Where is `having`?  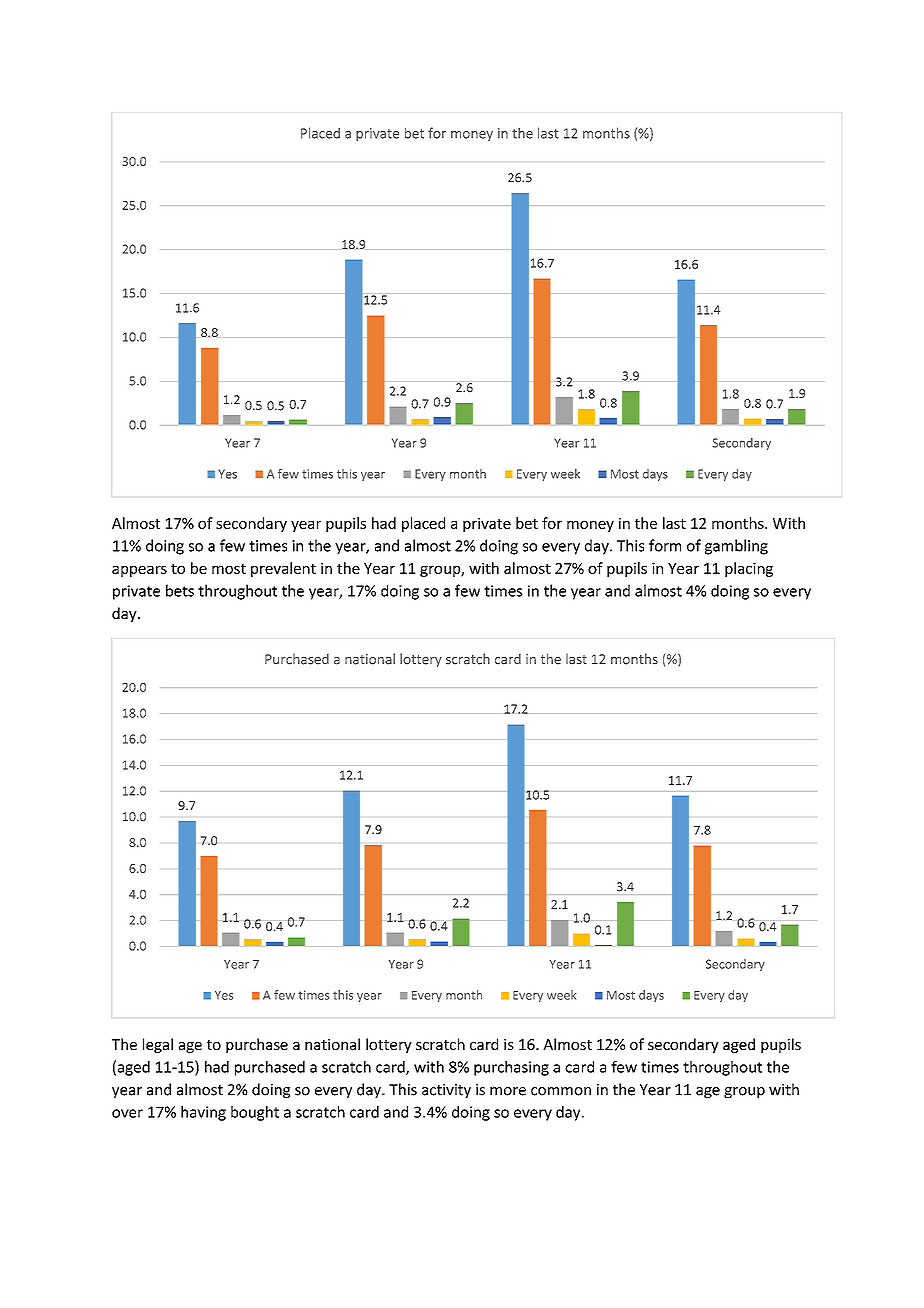
having is located at coordinates (203, 1113).
